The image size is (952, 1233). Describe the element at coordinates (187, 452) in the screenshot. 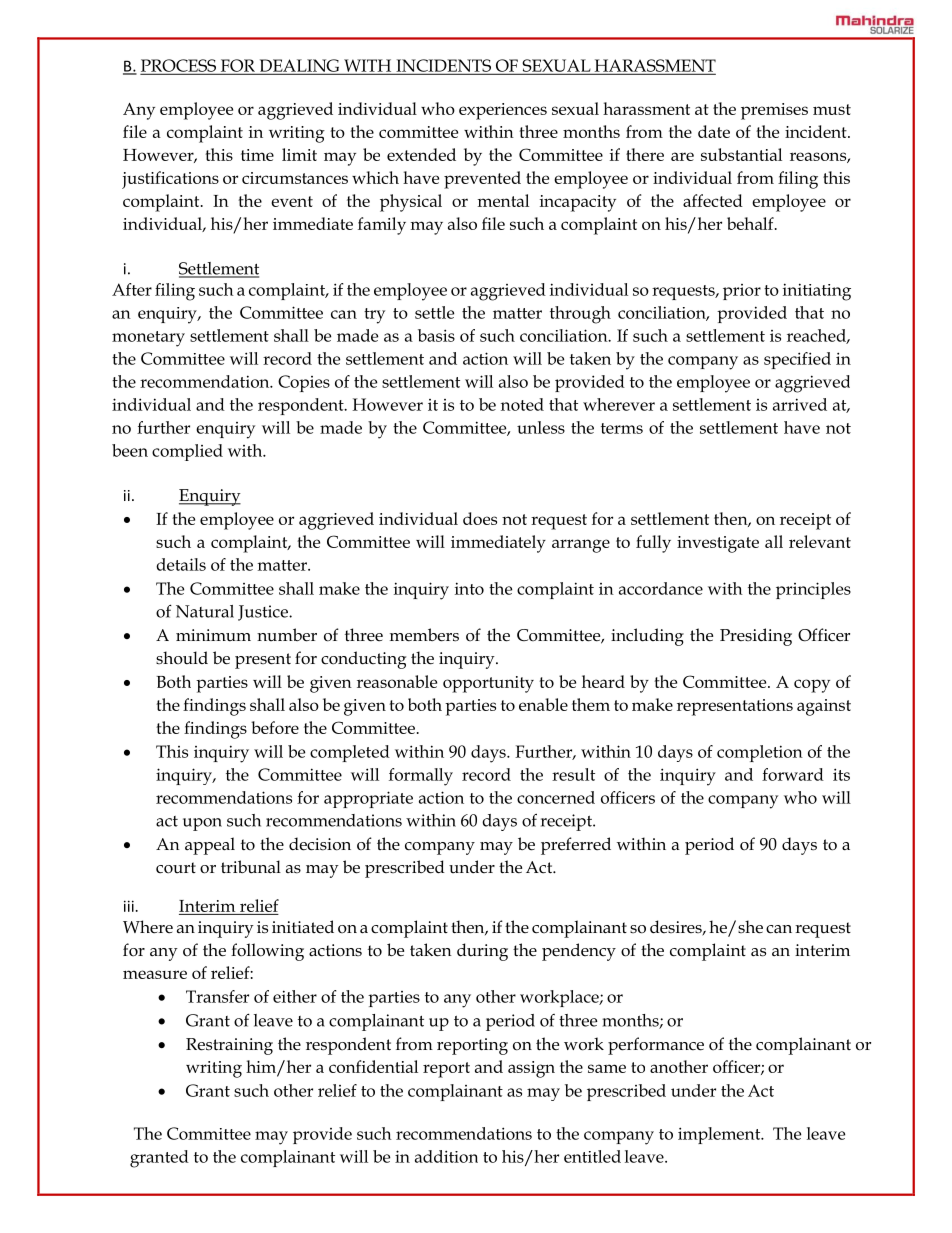

I see `complied` at that location.
